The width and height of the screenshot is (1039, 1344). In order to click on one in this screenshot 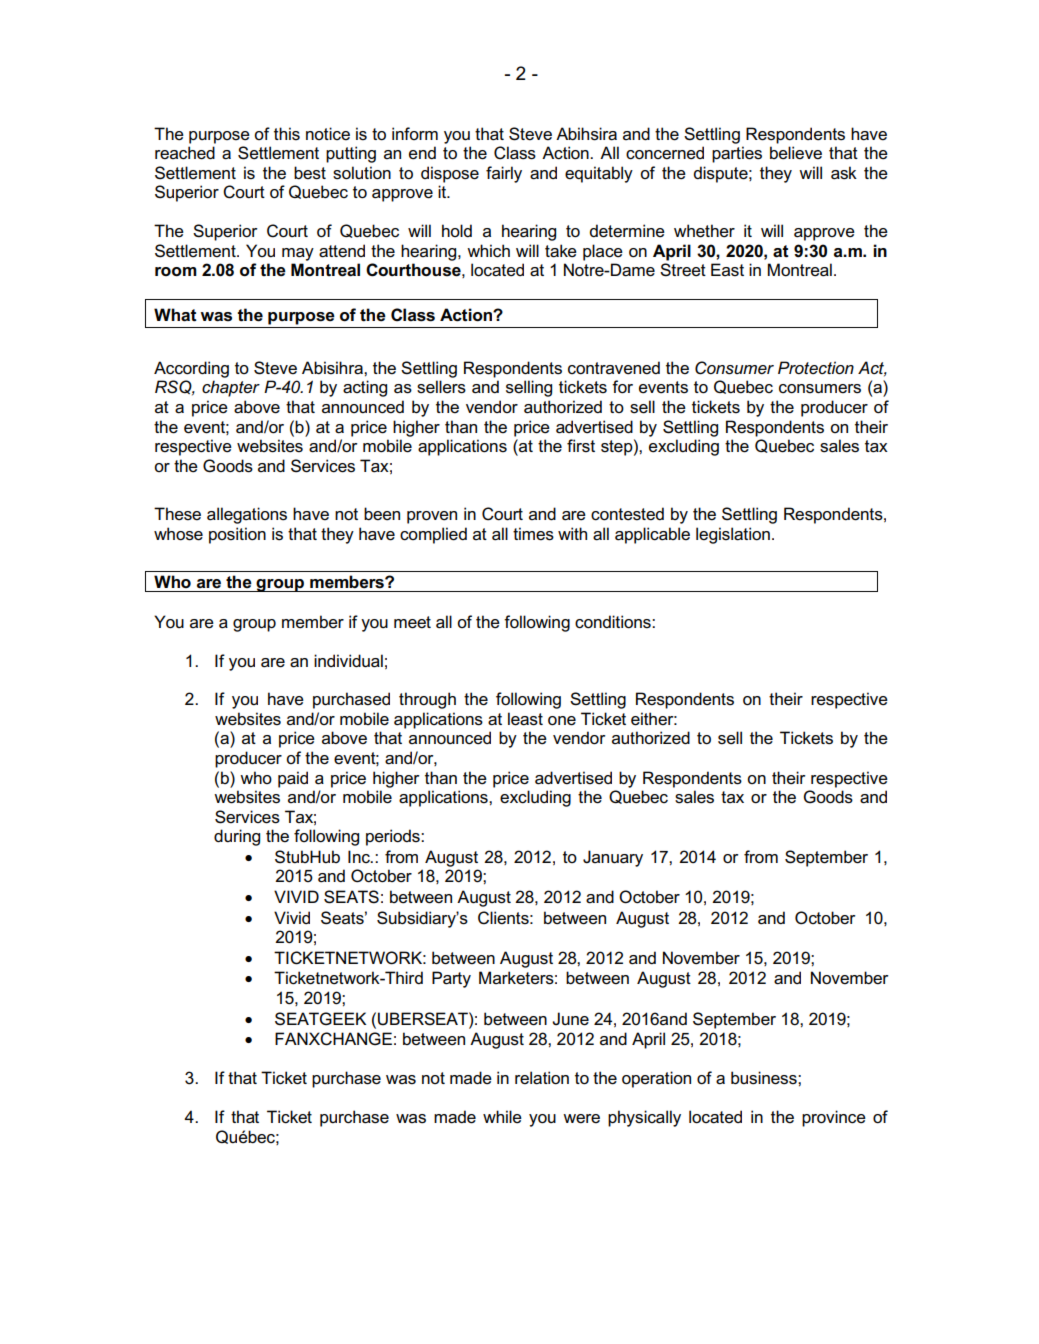, I will do `click(562, 721)`.
